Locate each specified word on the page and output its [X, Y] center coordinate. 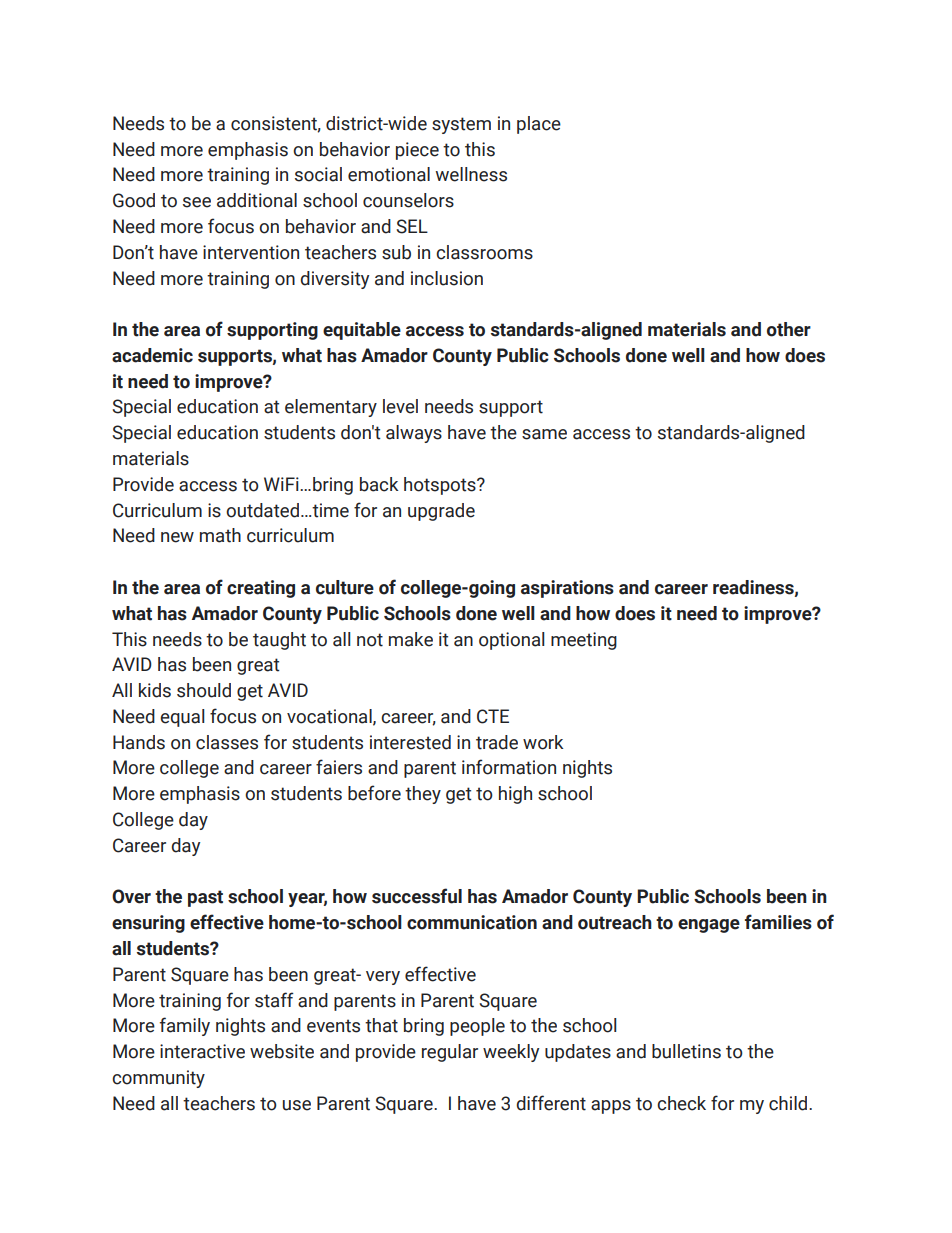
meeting [584, 641]
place [539, 125]
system [461, 125]
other [789, 329]
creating [261, 589]
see [197, 202]
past [205, 898]
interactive [202, 1051]
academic [152, 355]
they [423, 795]
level [400, 406]
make [411, 639]
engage [709, 926]
